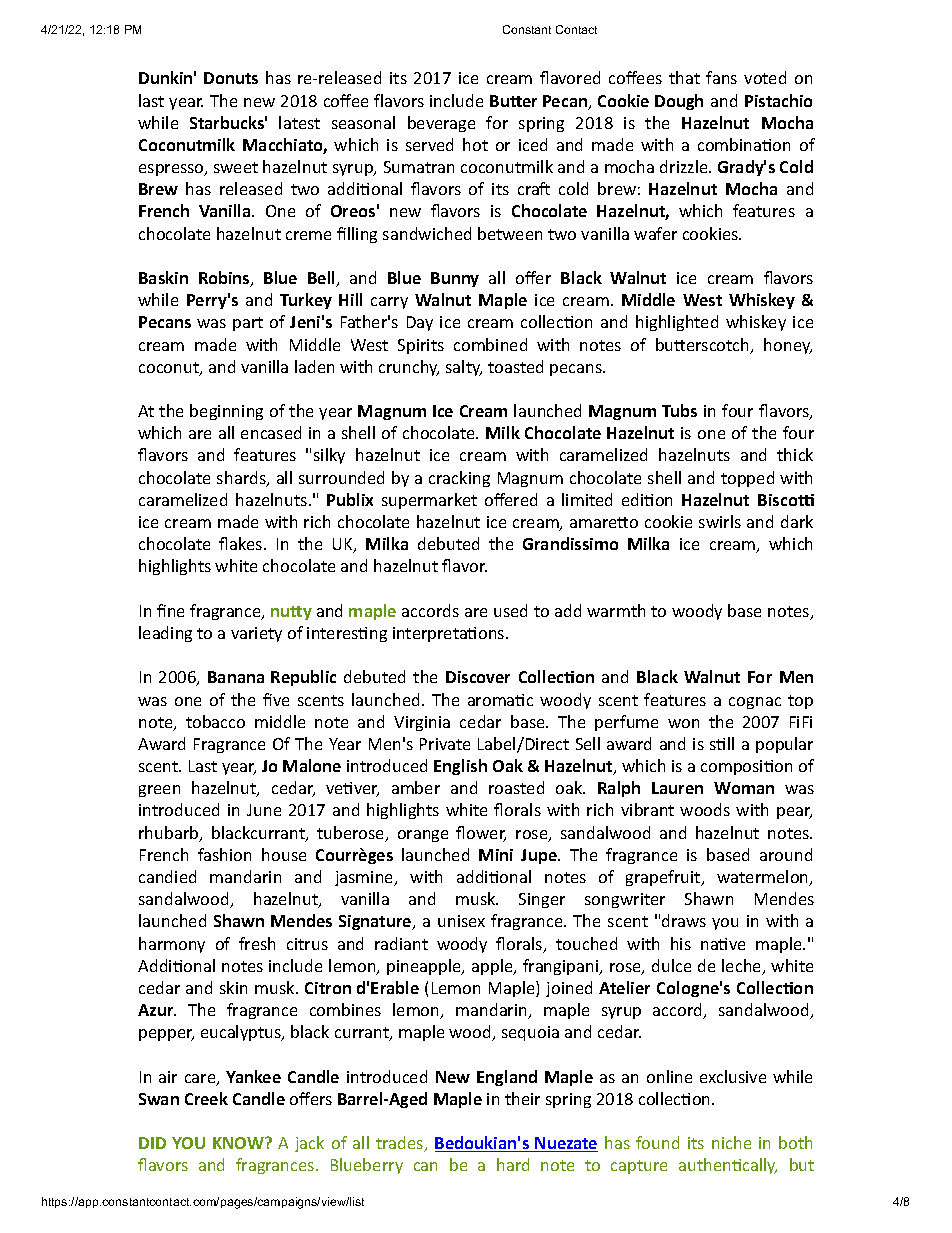 The width and height of the page is (952, 1233). What do you see at coordinates (256, 634) in the page?
I see `variety` at bounding box center [256, 634].
